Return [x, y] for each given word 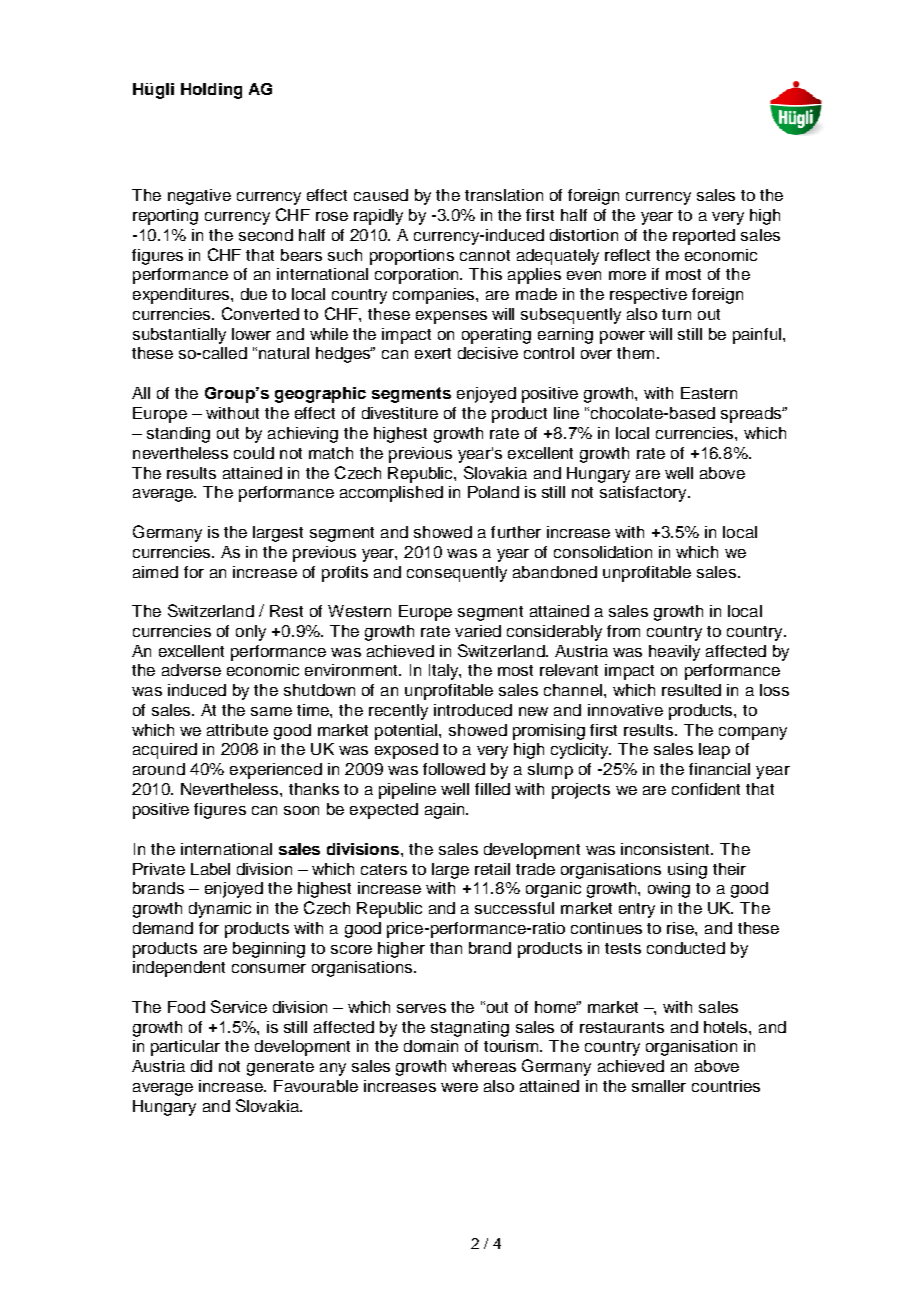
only [251, 633]
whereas [484, 1066]
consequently [457, 574]
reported [704, 237]
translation [504, 195]
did [201, 1066]
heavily [674, 653]
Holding [211, 91]
